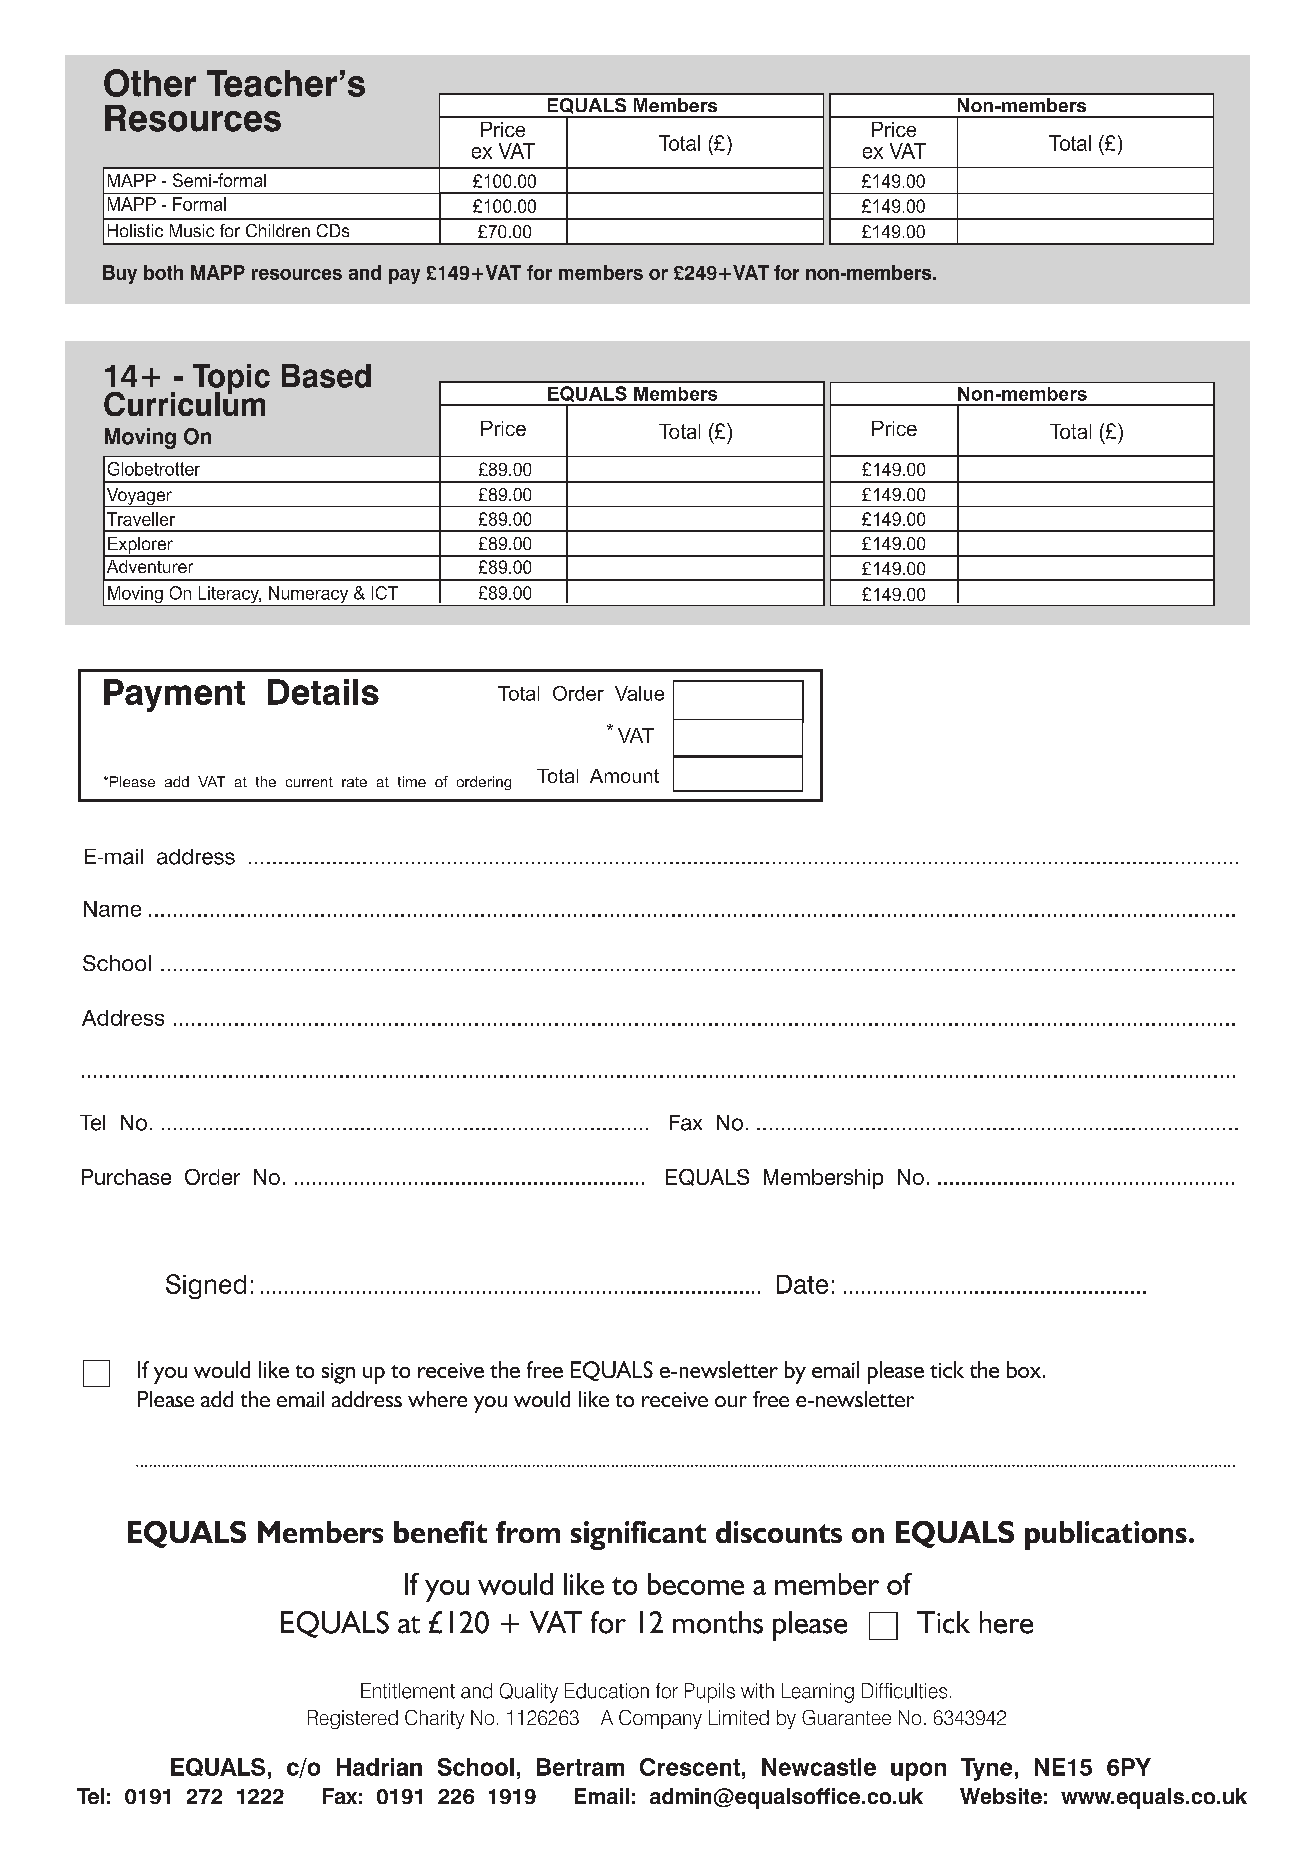 The height and width of the page is (1857, 1313). What do you see at coordinates (440, 1532) in the page?
I see `benefit` at bounding box center [440, 1532].
